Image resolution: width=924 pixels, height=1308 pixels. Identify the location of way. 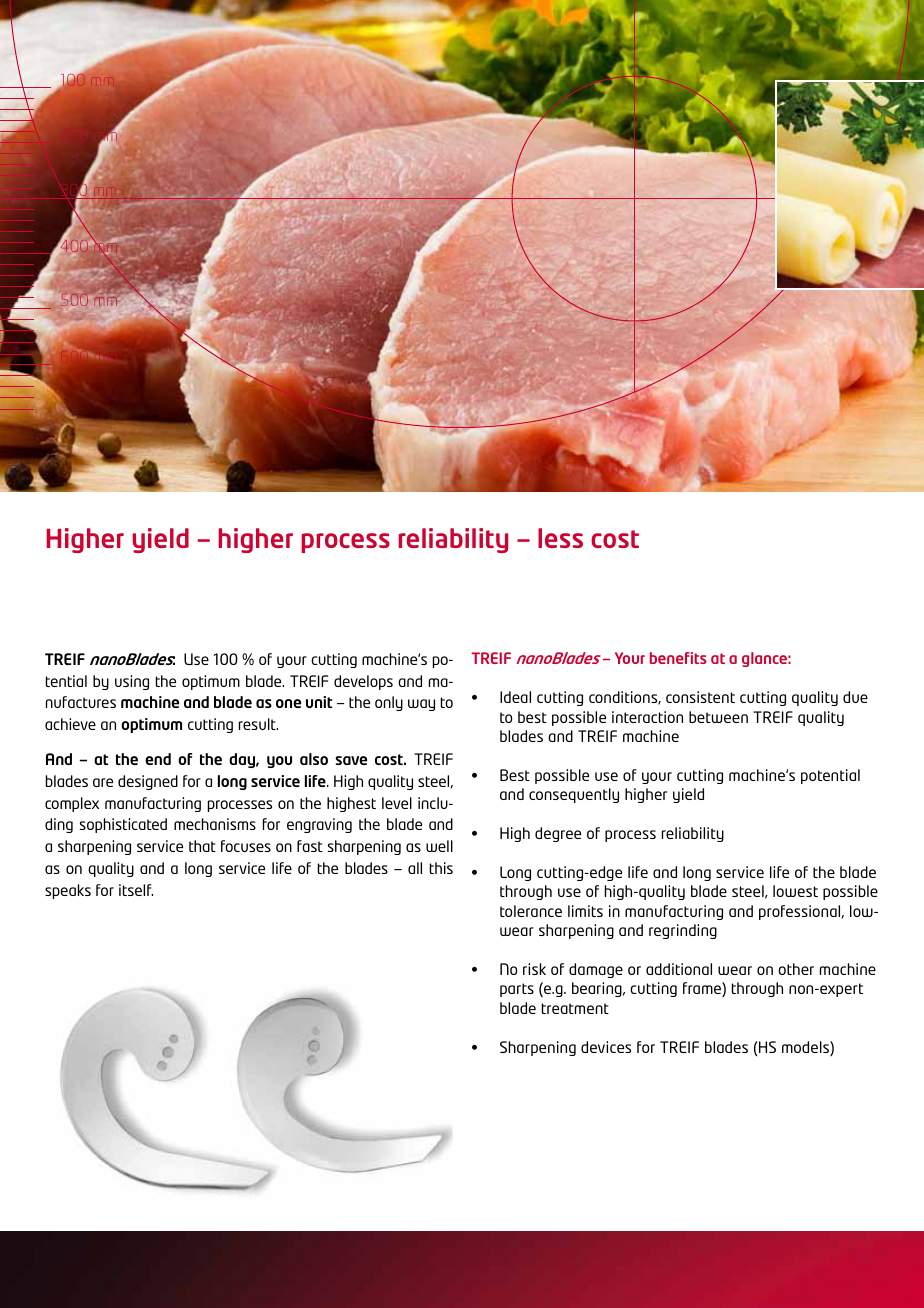
(421, 705).
